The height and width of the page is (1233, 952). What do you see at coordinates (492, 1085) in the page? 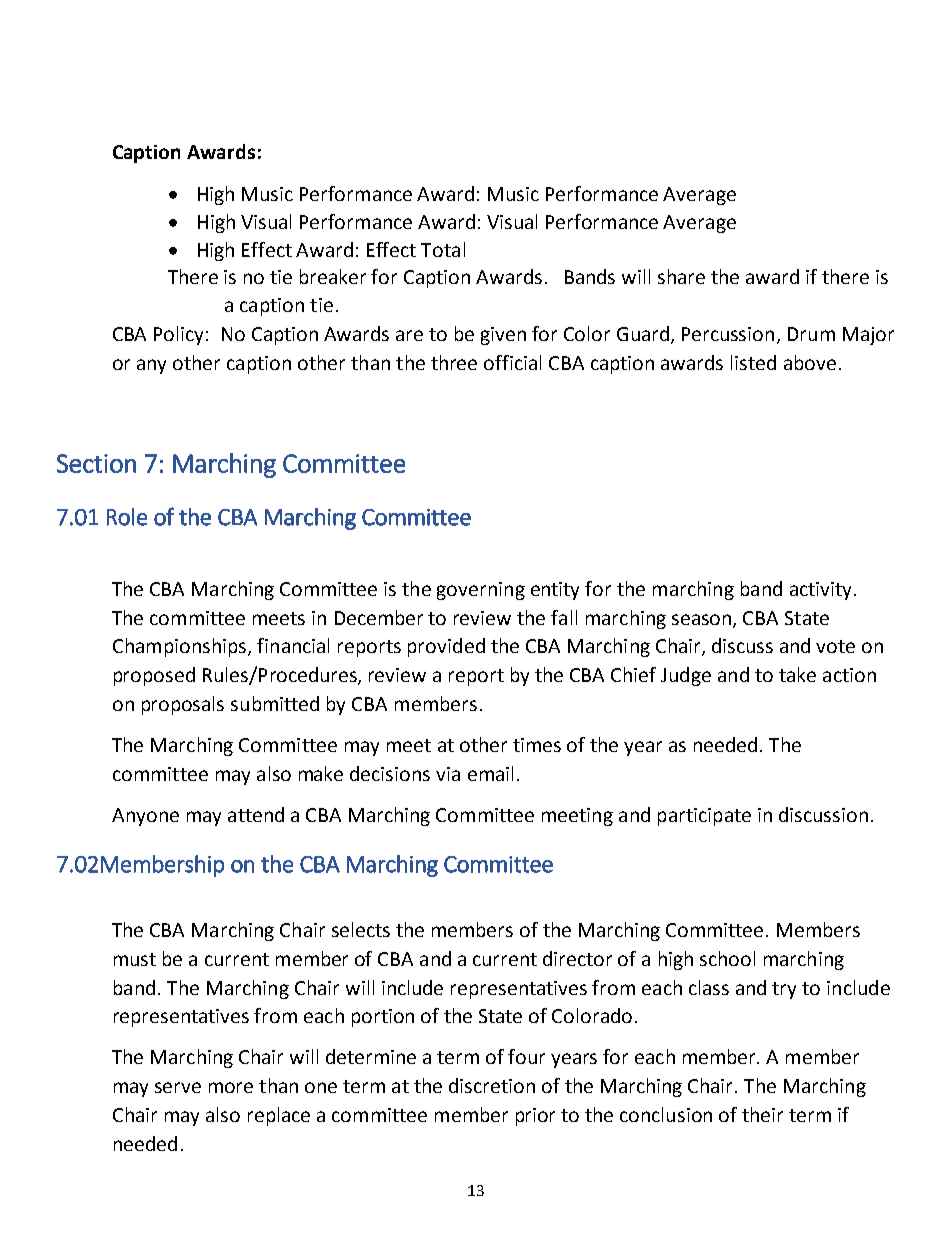
I see `discretion` at bounding box center [492, 1085].
